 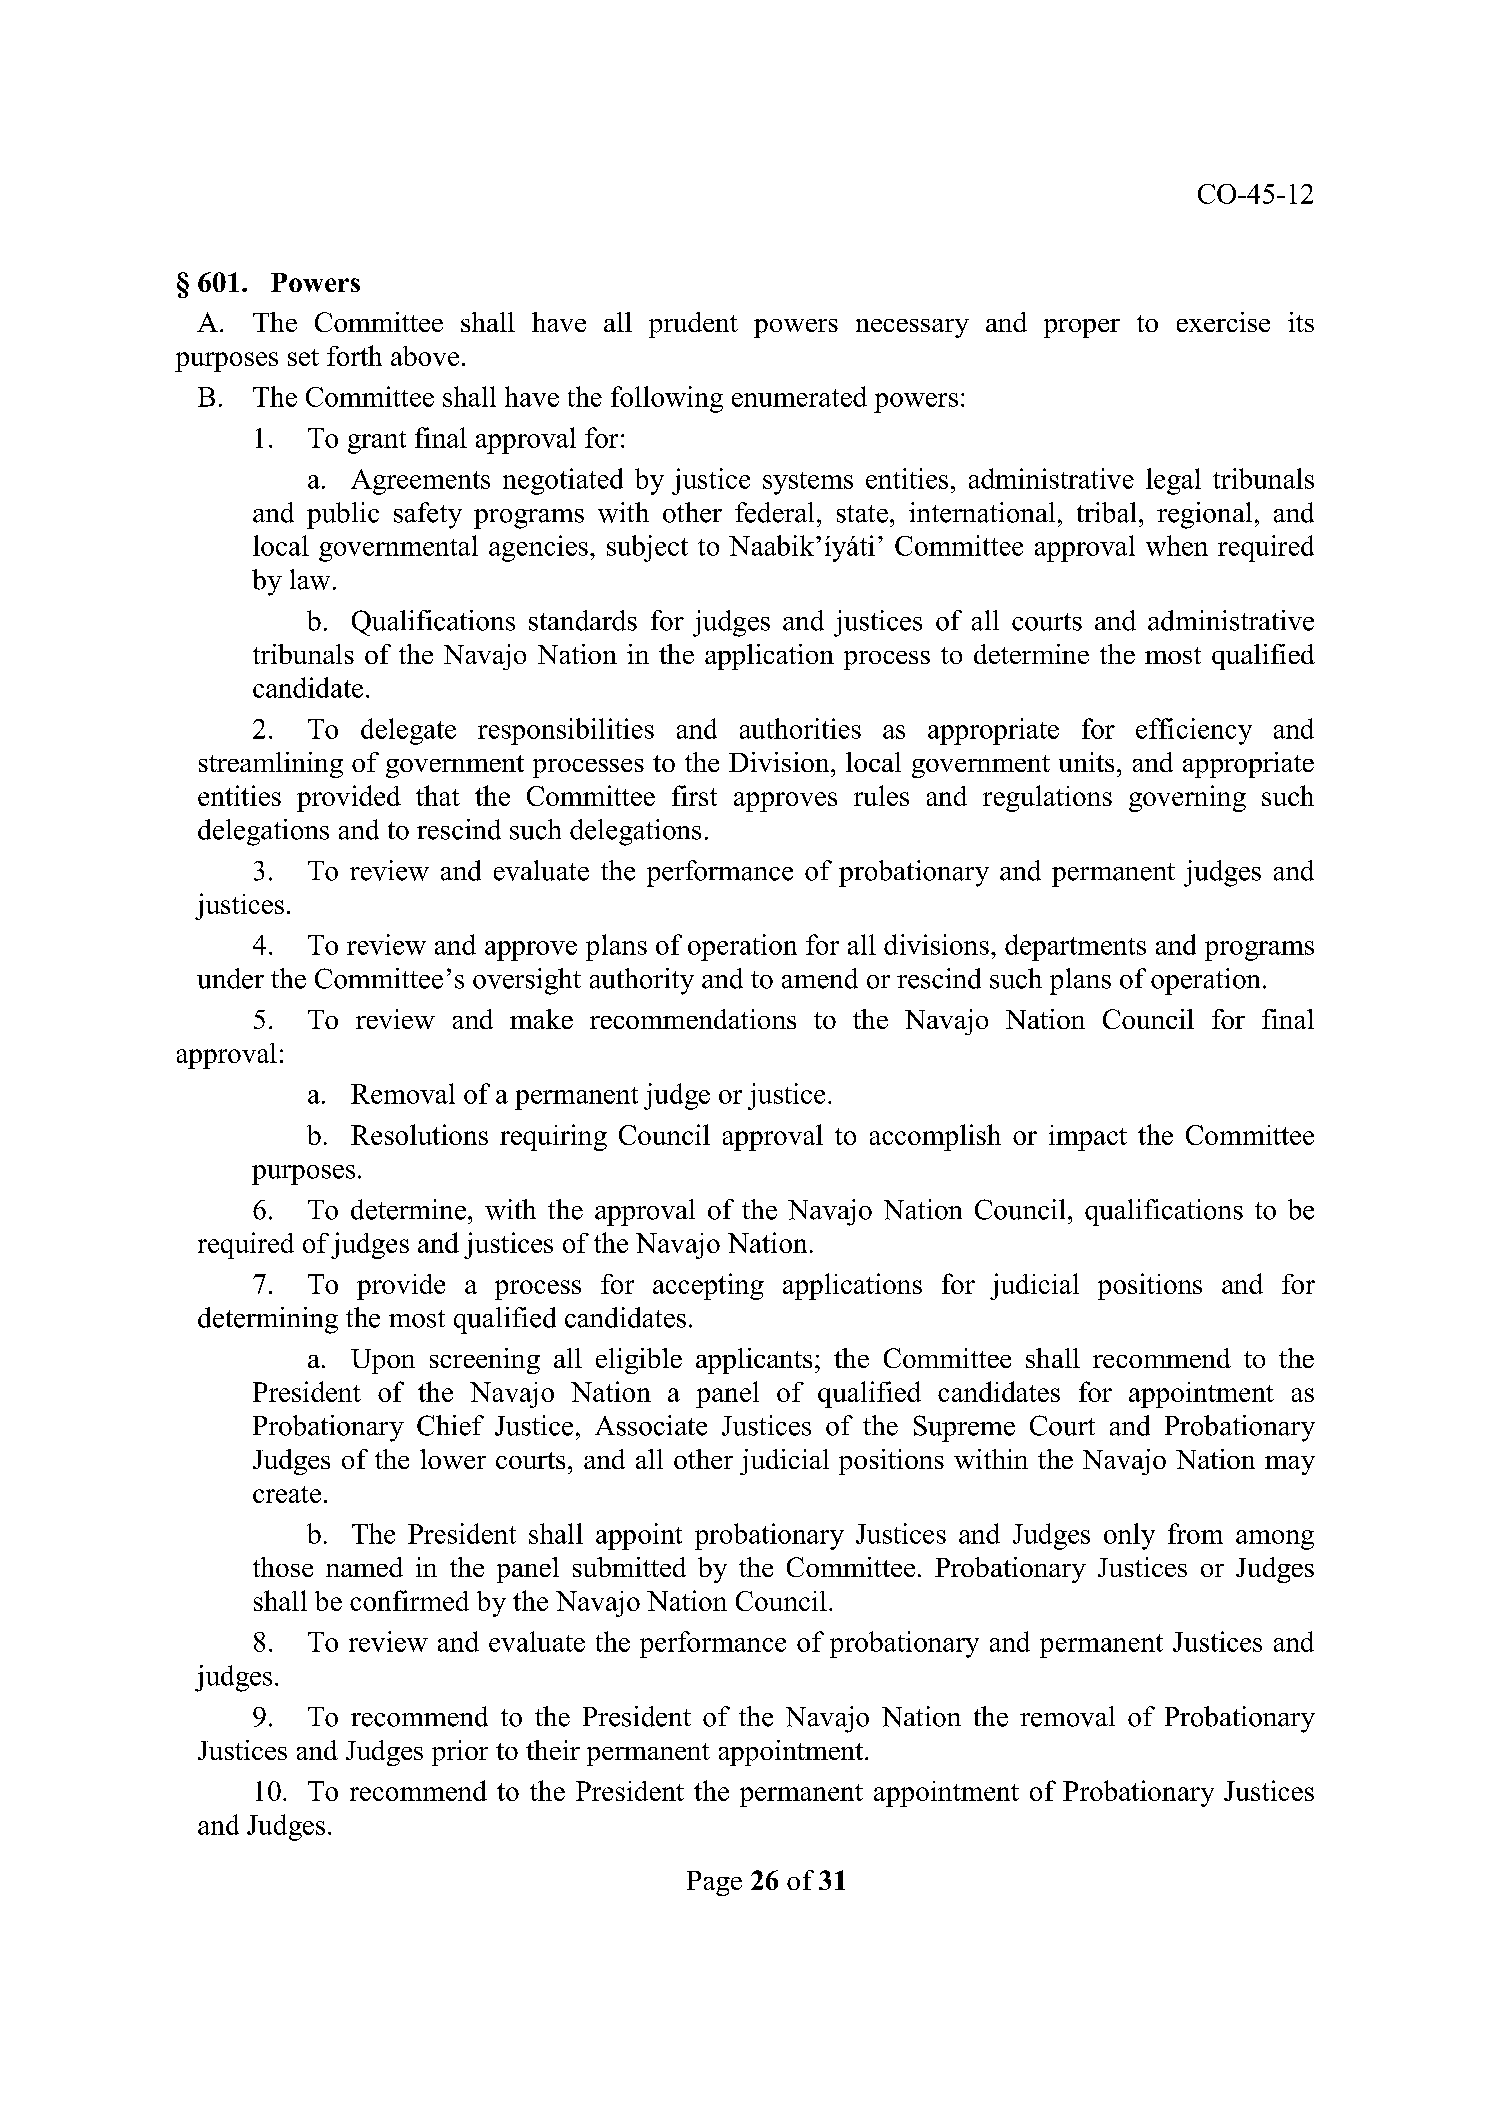 I want to click on prior, so click(x=460, y=1753).
